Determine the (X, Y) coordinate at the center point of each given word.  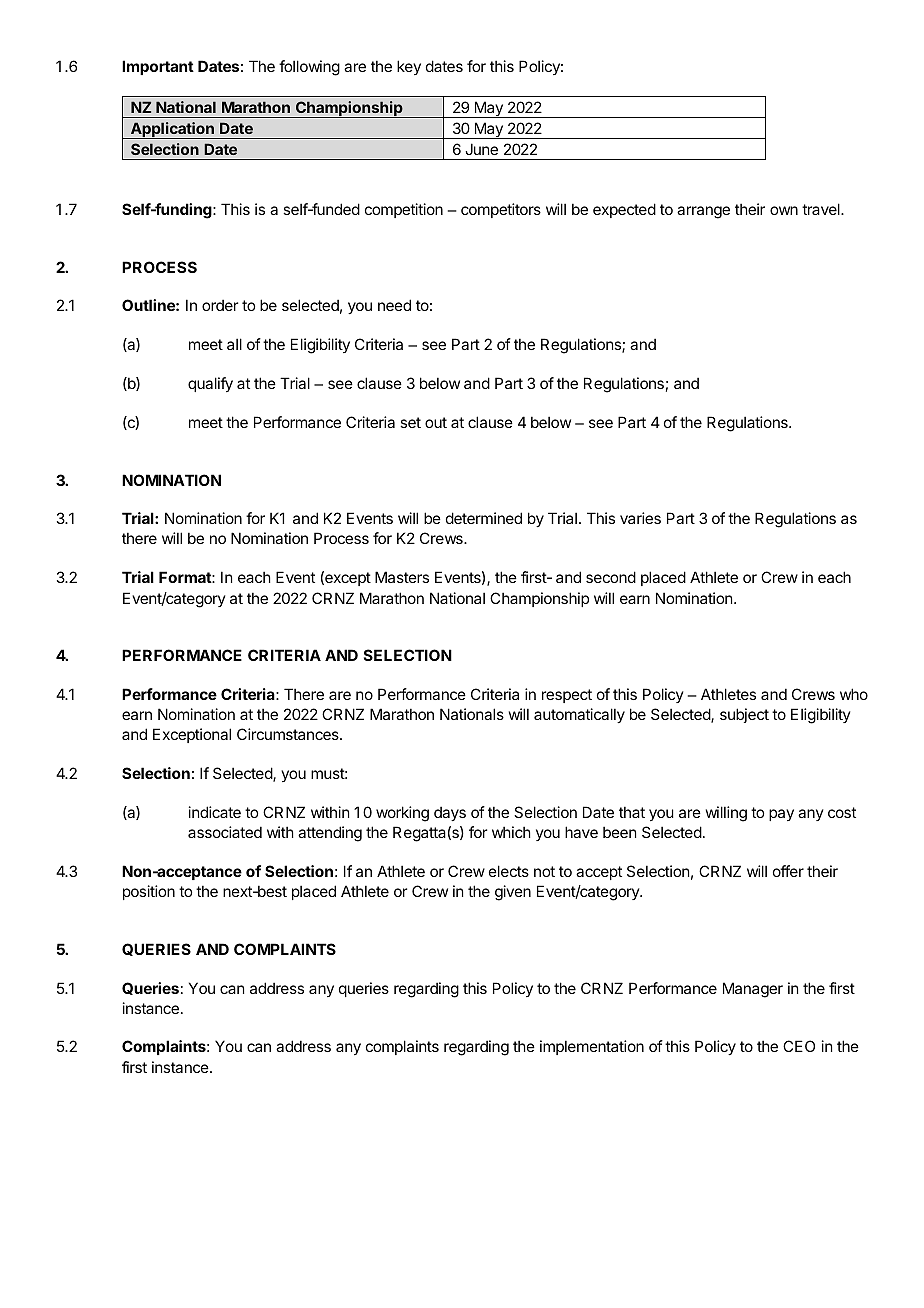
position (149, 892)
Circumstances (289, 734)
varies (640, 518)
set (410, 422)
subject (744, 715)
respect (567, 696)
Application (172, 130)
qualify (210, 384)
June (481, 149)
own (784, 210)
